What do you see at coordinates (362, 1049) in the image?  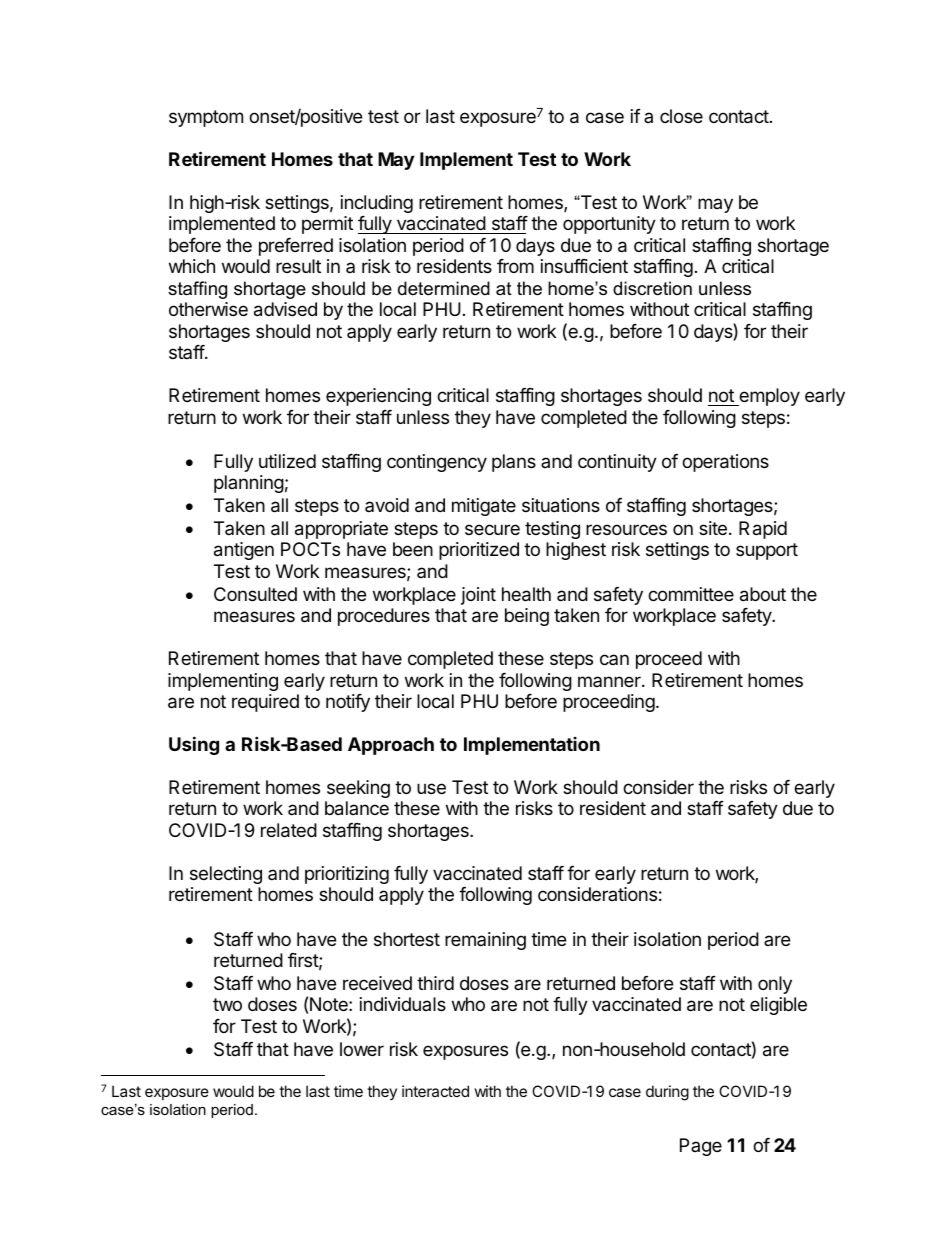 I see `lower` at bounding box center [362, 1049].
